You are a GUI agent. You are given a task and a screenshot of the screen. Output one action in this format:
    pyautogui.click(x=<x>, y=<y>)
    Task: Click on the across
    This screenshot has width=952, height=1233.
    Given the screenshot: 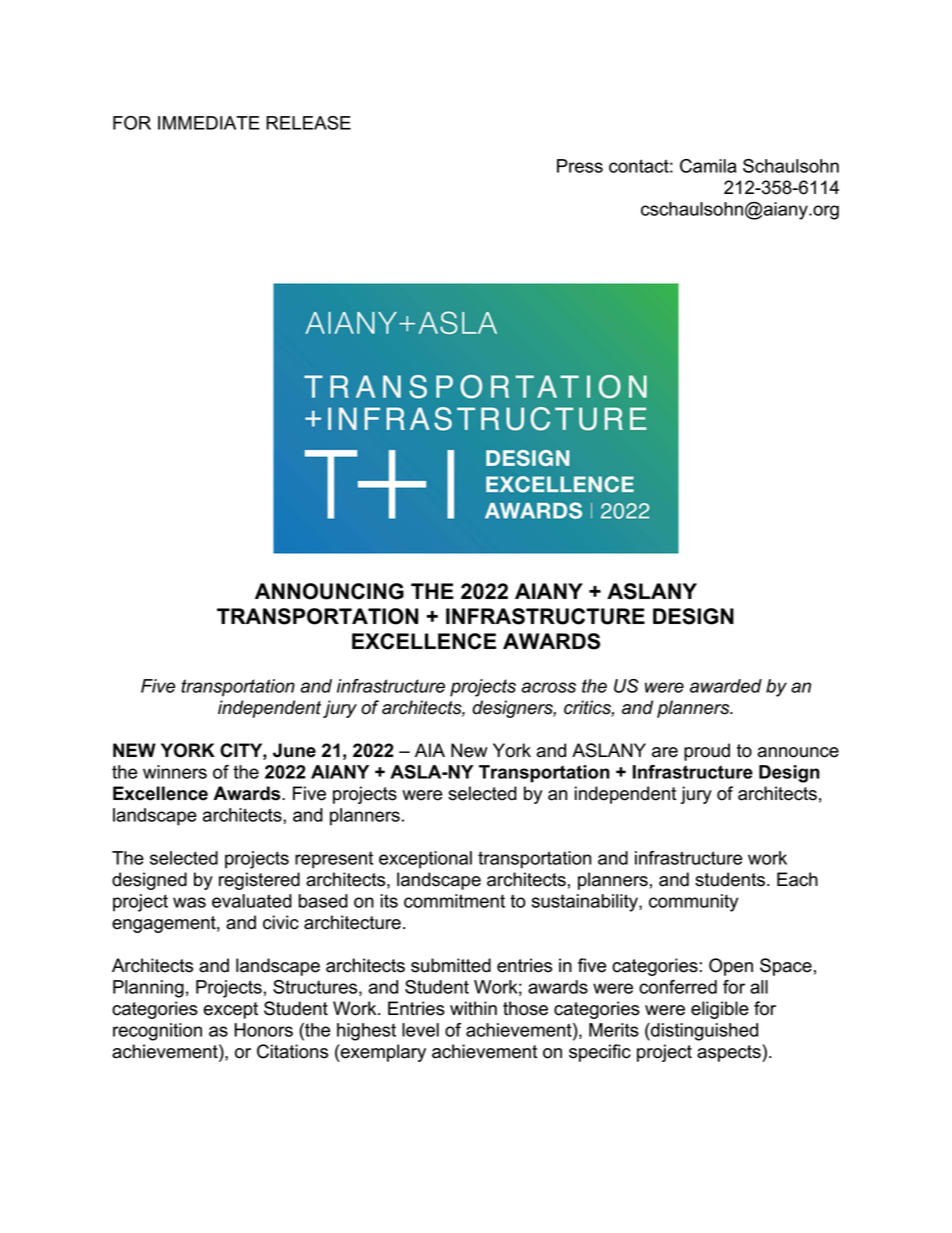 What is the action you would take?
    pyautogui.click(x=548, y=687)
